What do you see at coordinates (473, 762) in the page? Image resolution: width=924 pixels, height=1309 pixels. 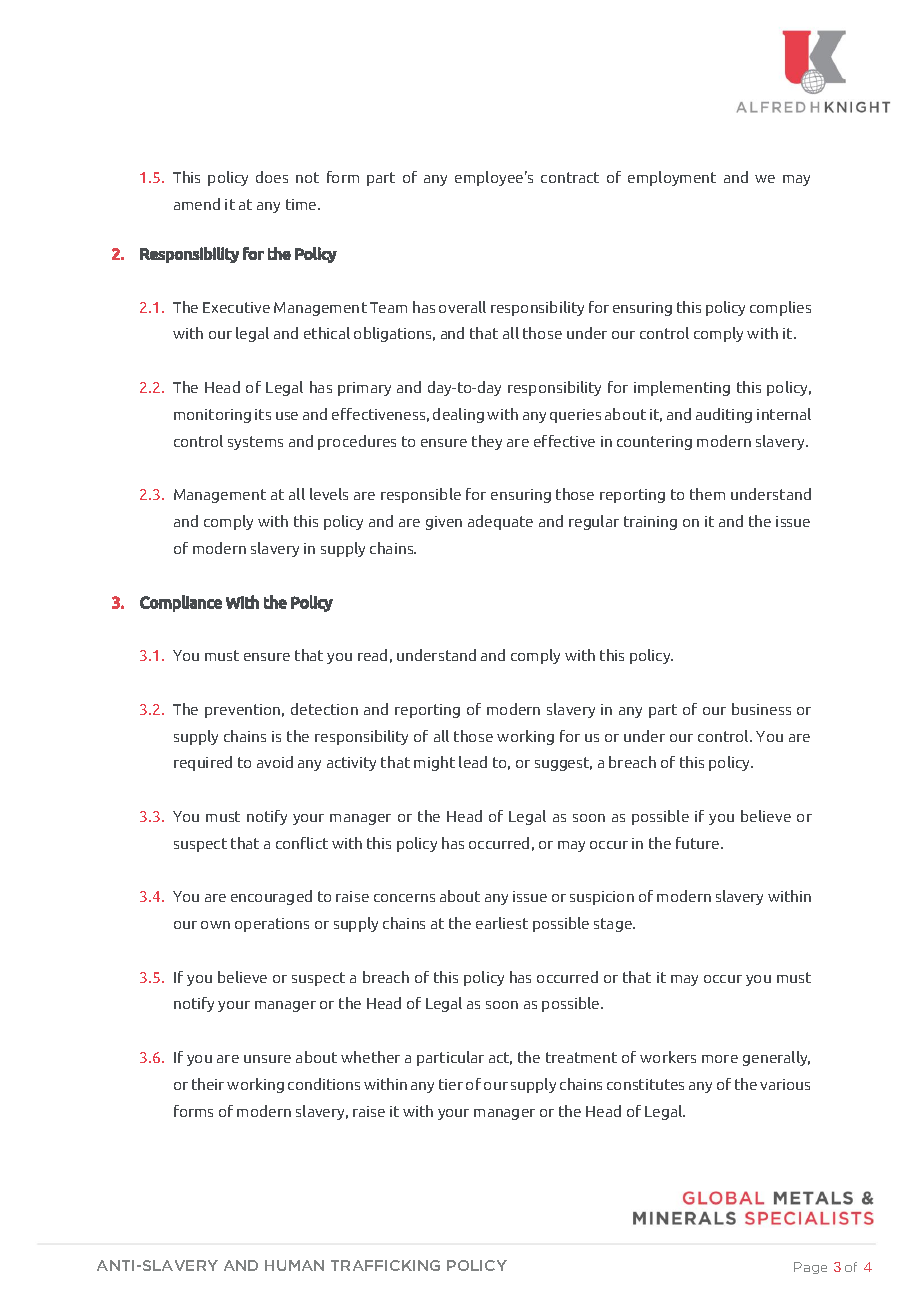 I see `lead` at bounding box center [473, 762].
